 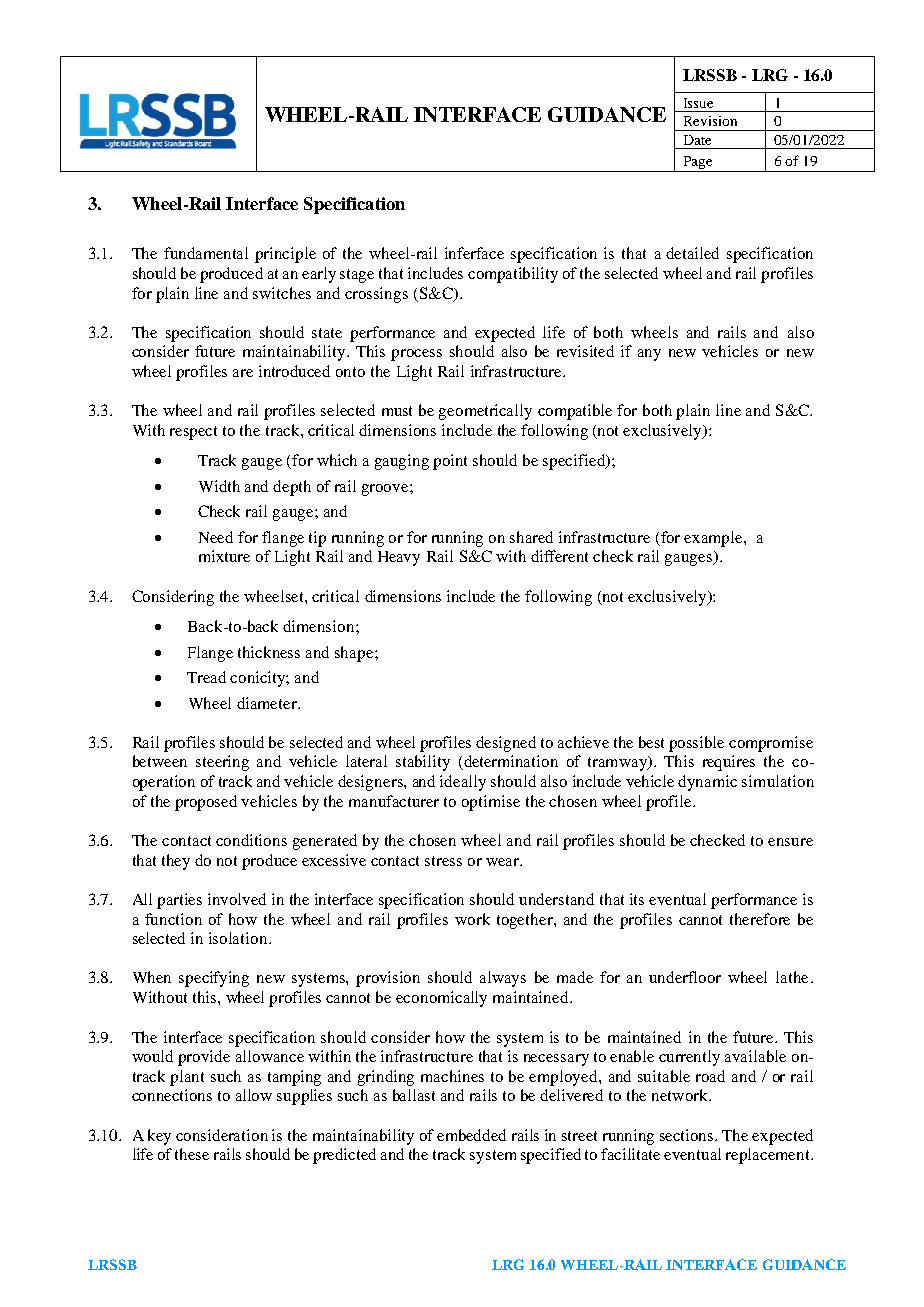 What do you see at coordinates (443, 861) in the screenshot?
I see `stress` at bounding box center [443, 861].
